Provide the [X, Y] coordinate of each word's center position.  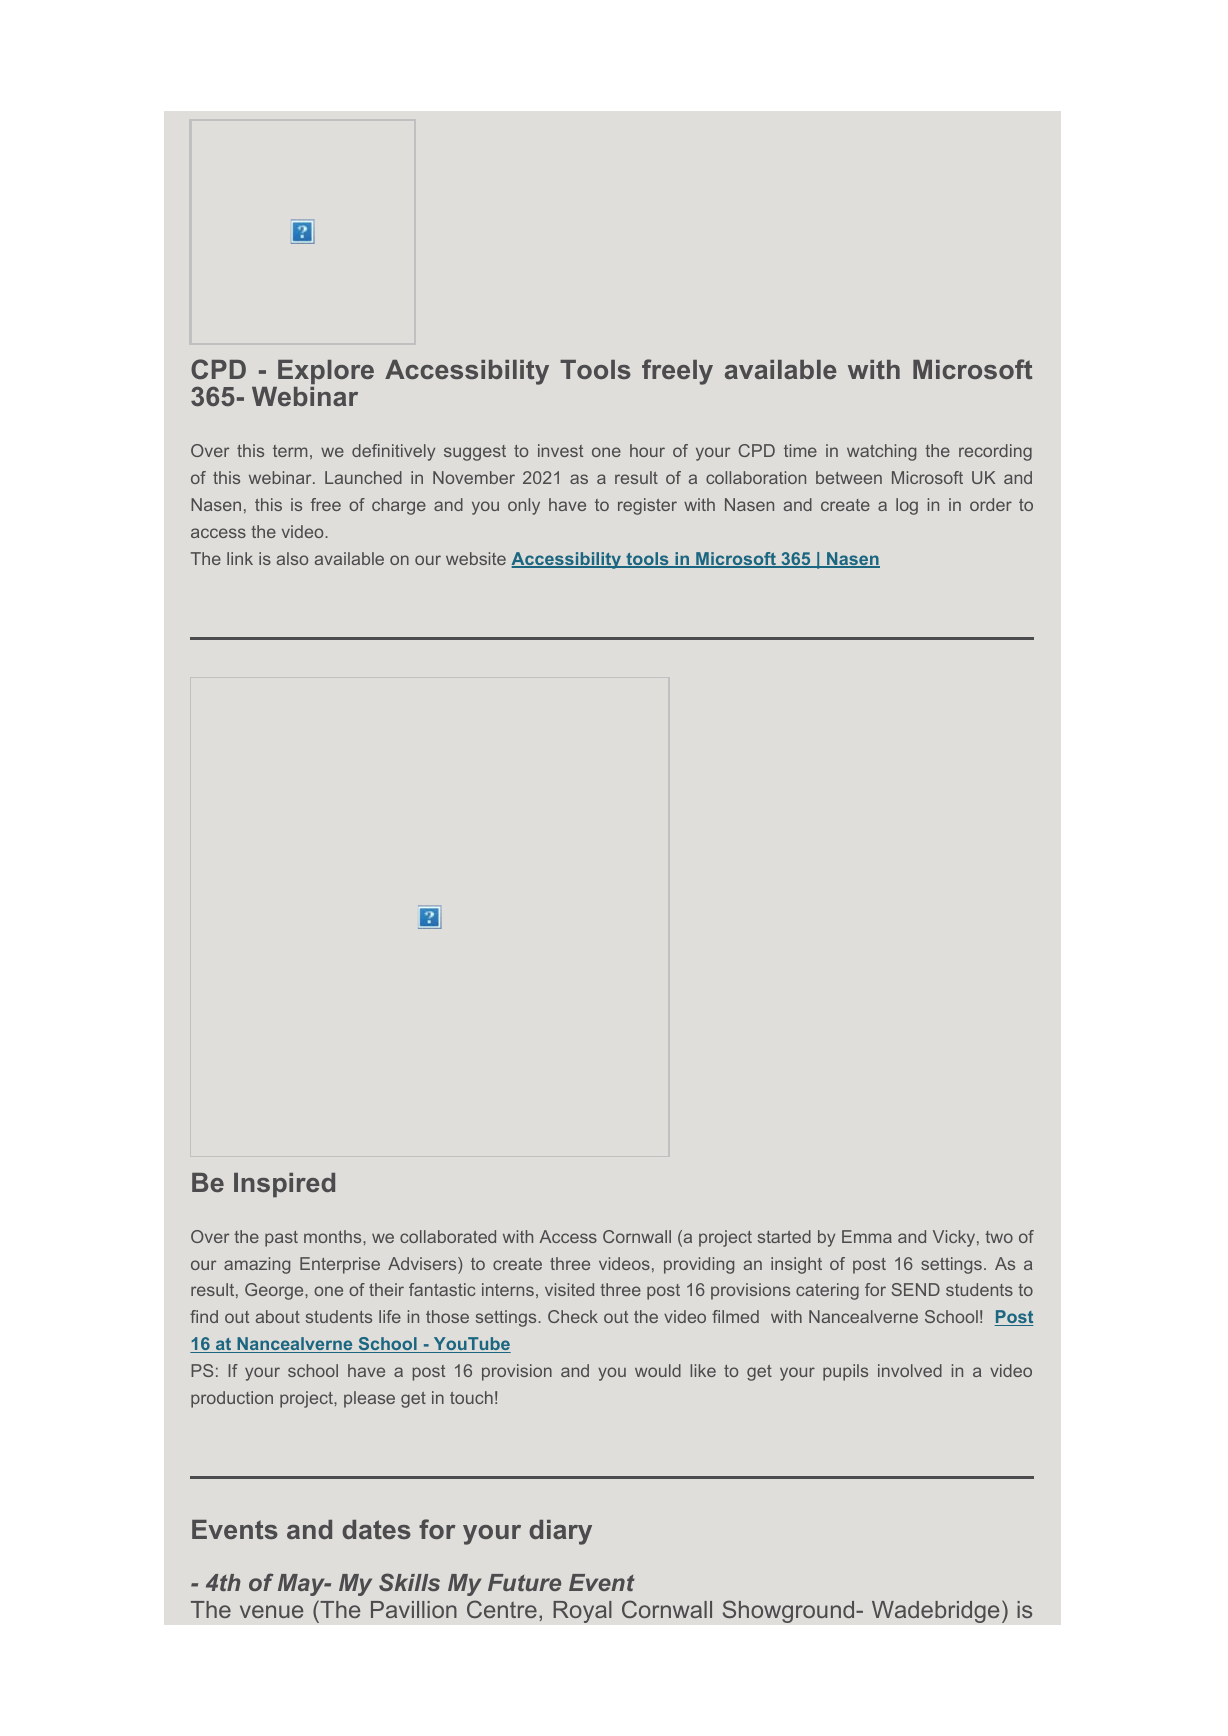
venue [271, 1611]
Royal [582, 1612]
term [290, 451]
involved [910, 1370]
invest [560, 450]
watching [881, 452]
